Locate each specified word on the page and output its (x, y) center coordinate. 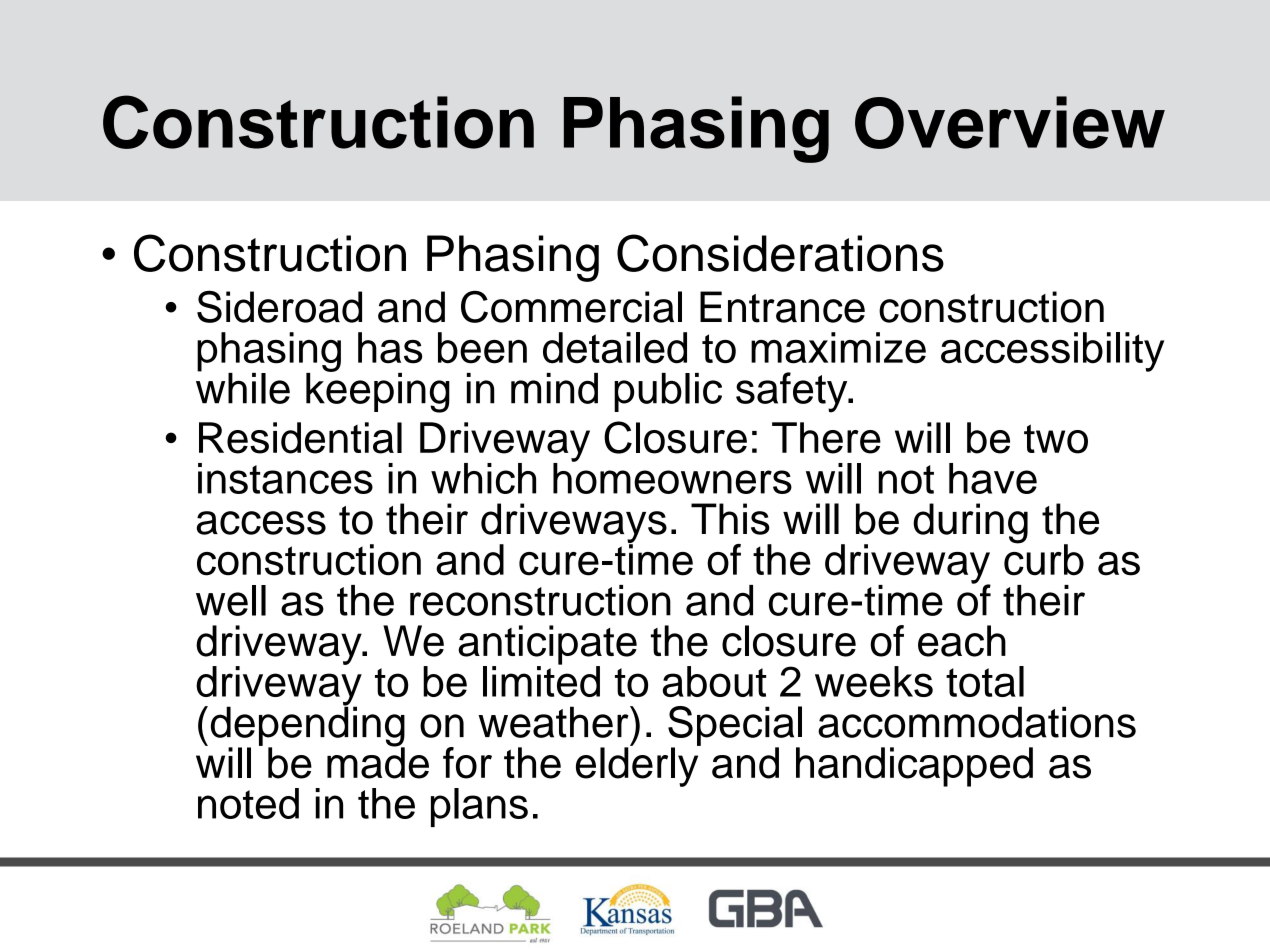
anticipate (547, 646)
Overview (1010, 122)
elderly (638, 766)
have (993, 478)
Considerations (780, 253)
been (482, 348)
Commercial (571, 307)
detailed (615, 348)
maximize (838, 348)
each (962, 641)
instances (285, 478)
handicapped (914, 767)
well (231, 600)
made (378, 762)
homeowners (672, 477)
